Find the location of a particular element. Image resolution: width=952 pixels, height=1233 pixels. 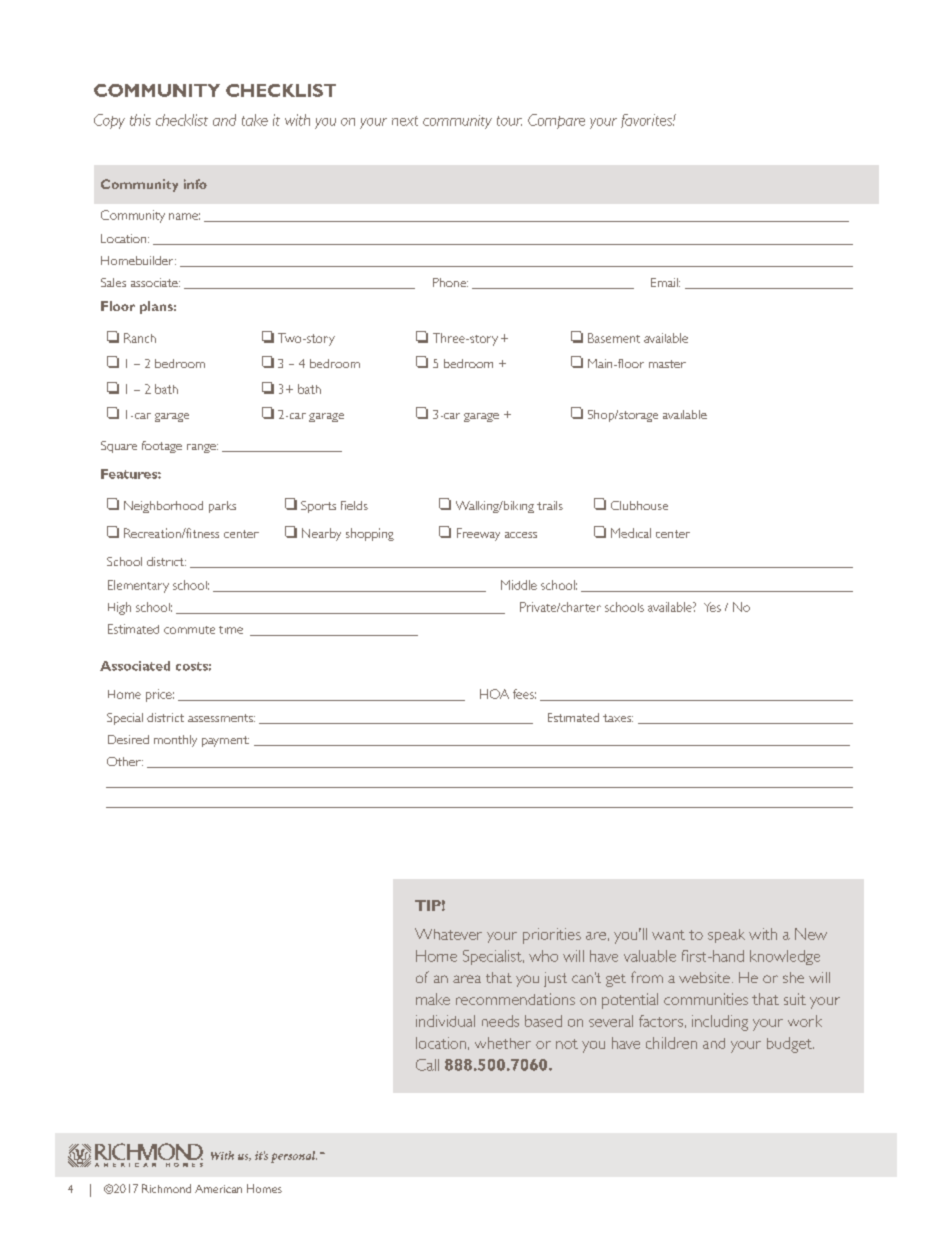

Call is located at coordinates (427, 1065).
